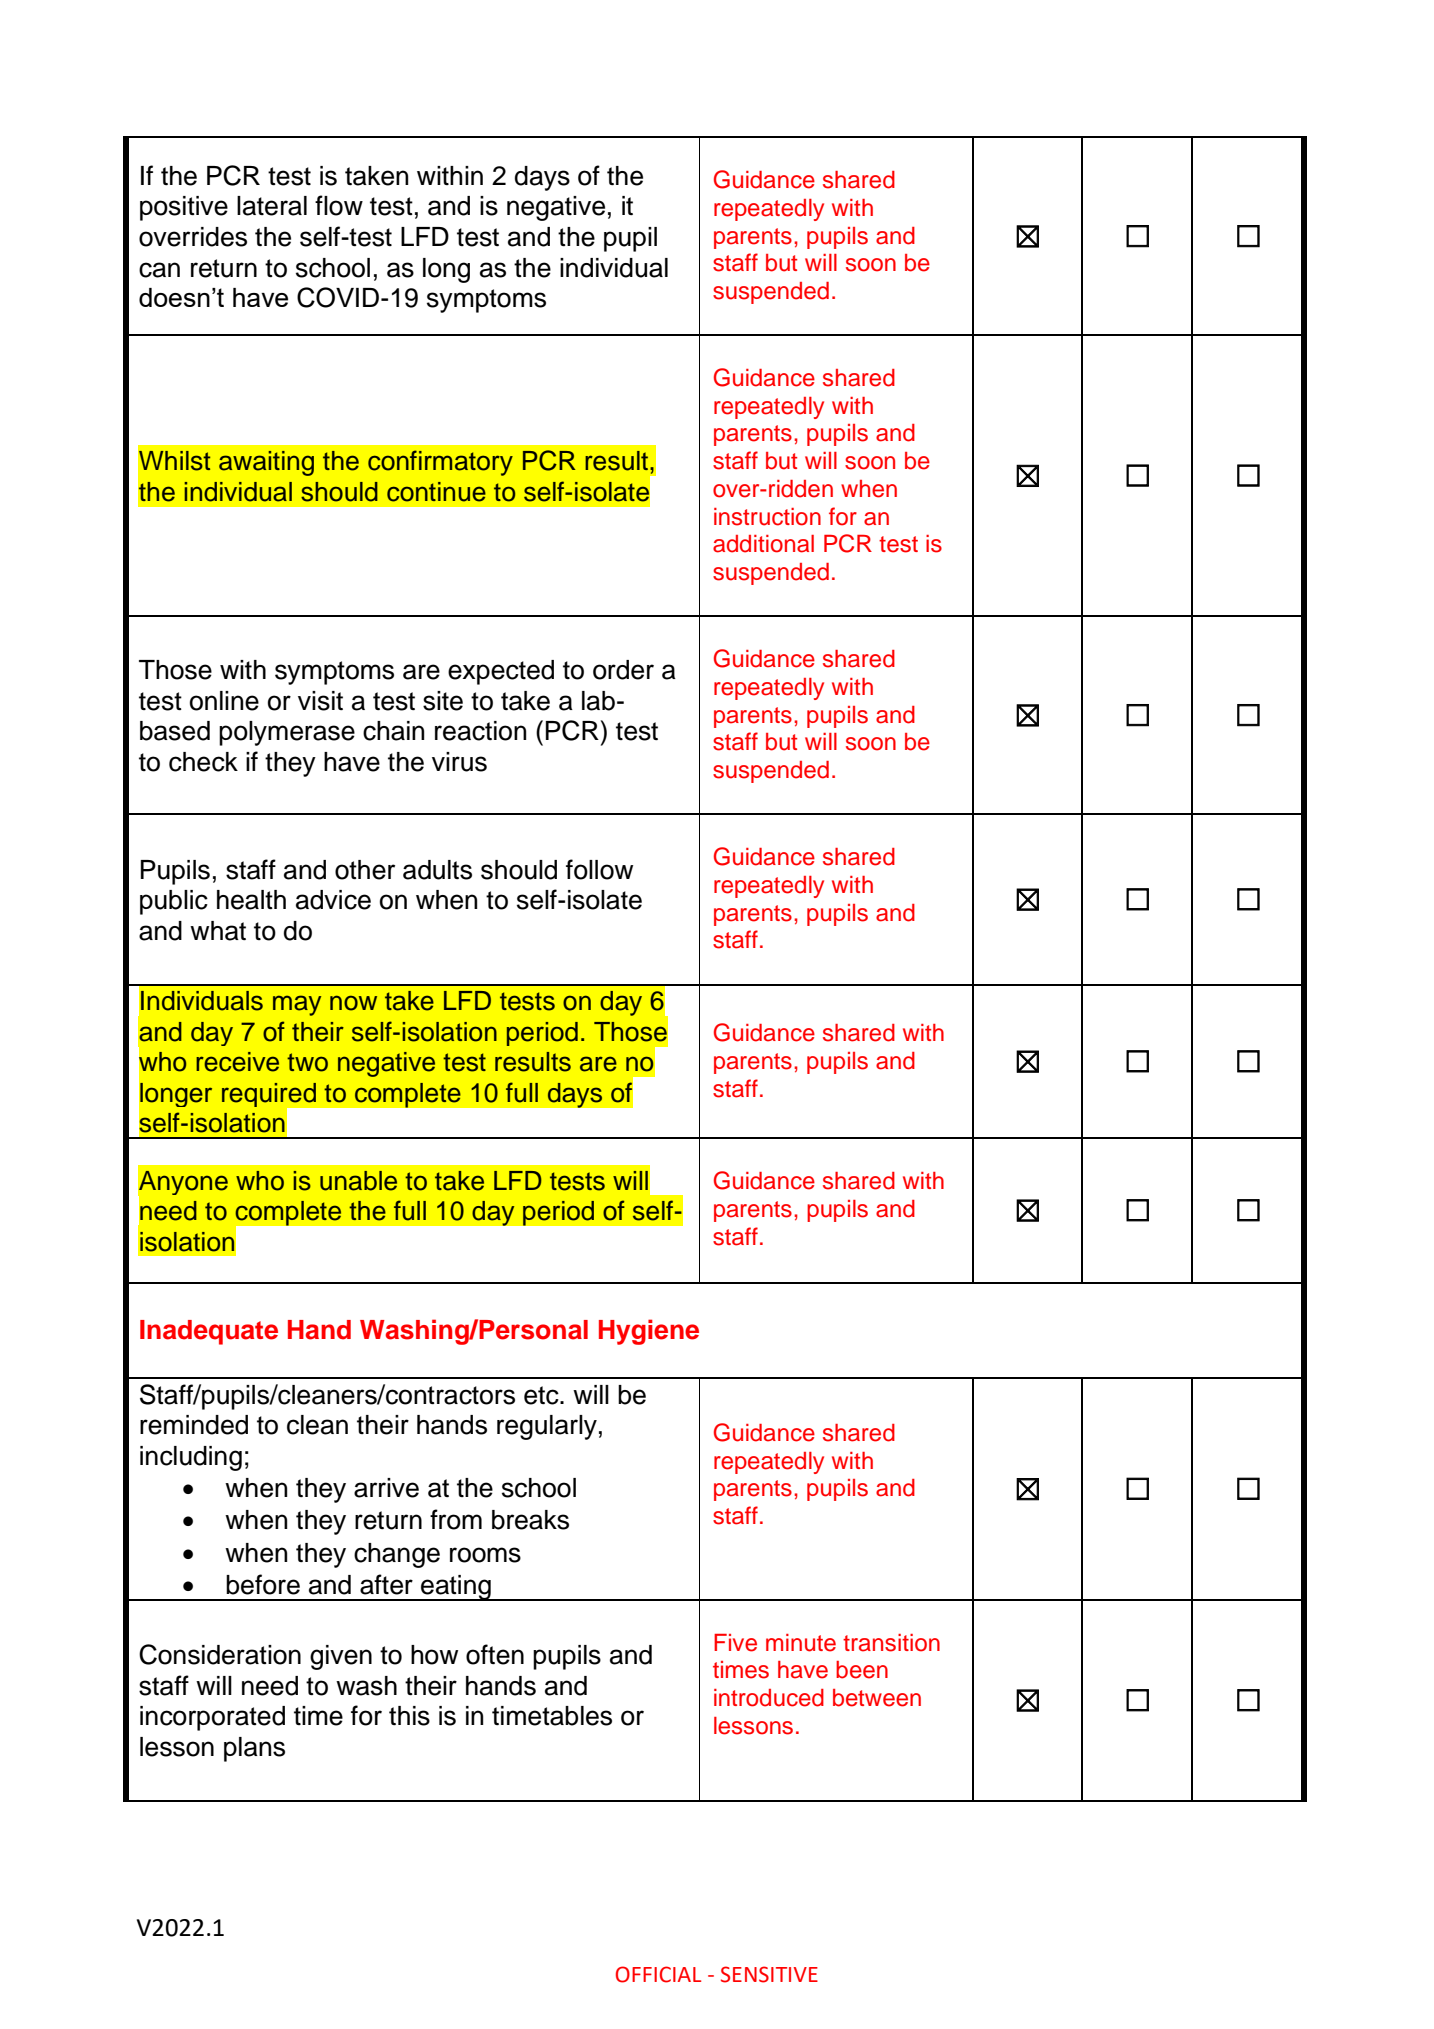 This page has width=1434, height=2029. Describe the element at coordinates (763, 544) in the page. I see `additional` at that location.
